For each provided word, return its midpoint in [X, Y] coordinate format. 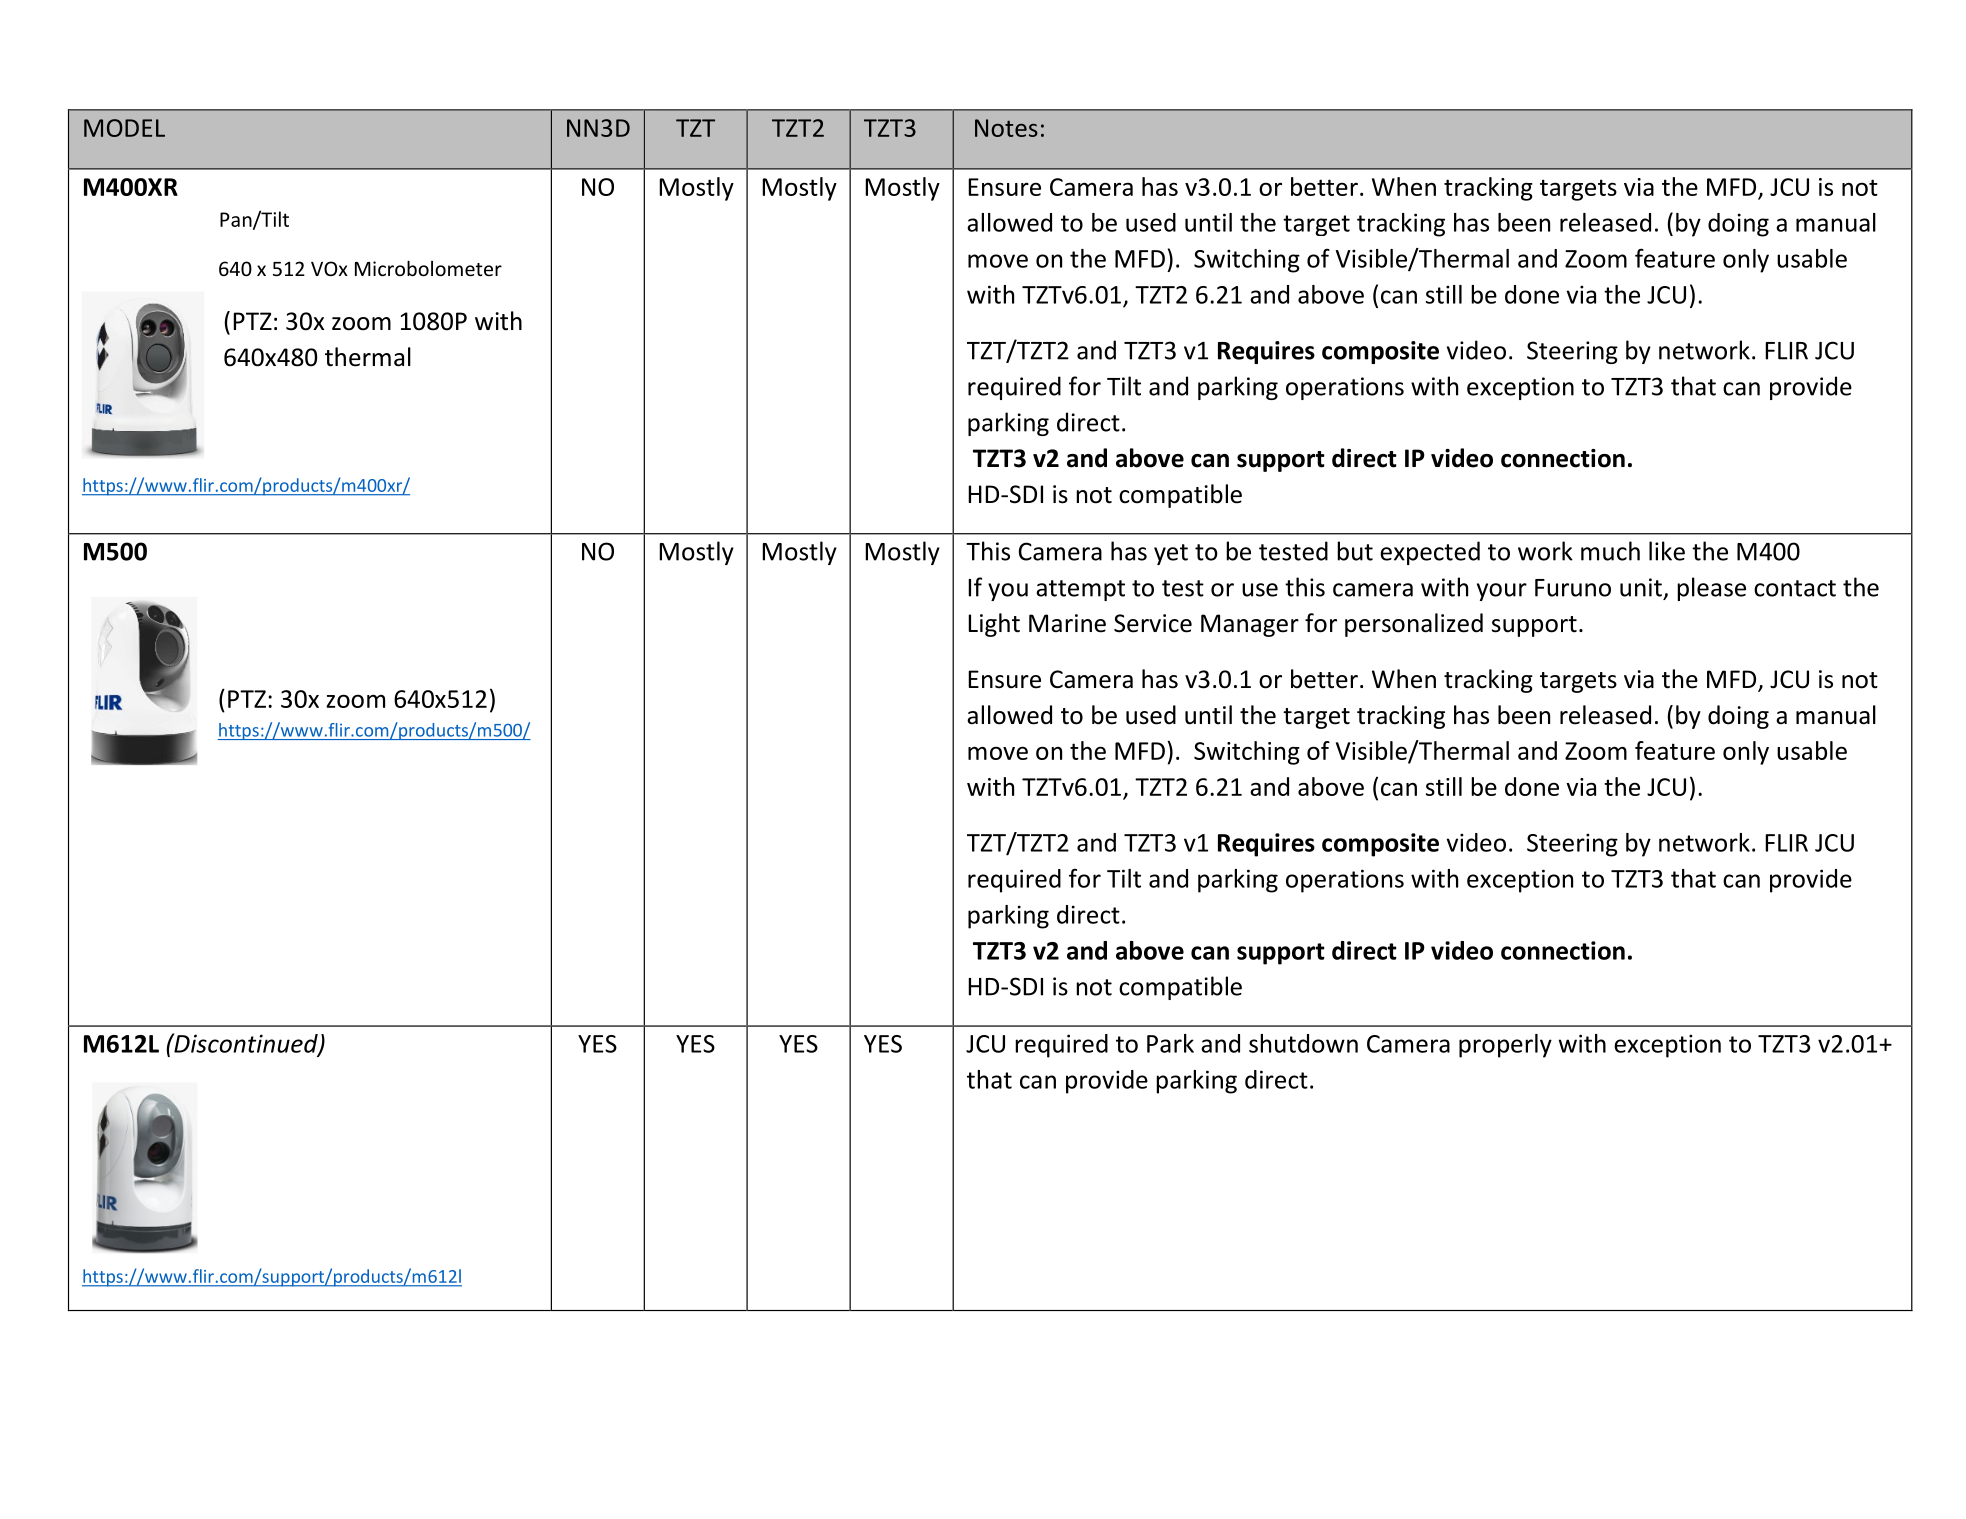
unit [1641, 587]
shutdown [1303, 1043]
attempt [1080, 590]
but [1355, 551]
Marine [1067, 623]
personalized [1414, 625]
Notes [1006, 128]
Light [994, 625]
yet [1171, 554]
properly [1505, 1046]
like [1667, 551]
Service [1153, 623]
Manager [1250, 625]
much [1610, 551]
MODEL [124, 128]
